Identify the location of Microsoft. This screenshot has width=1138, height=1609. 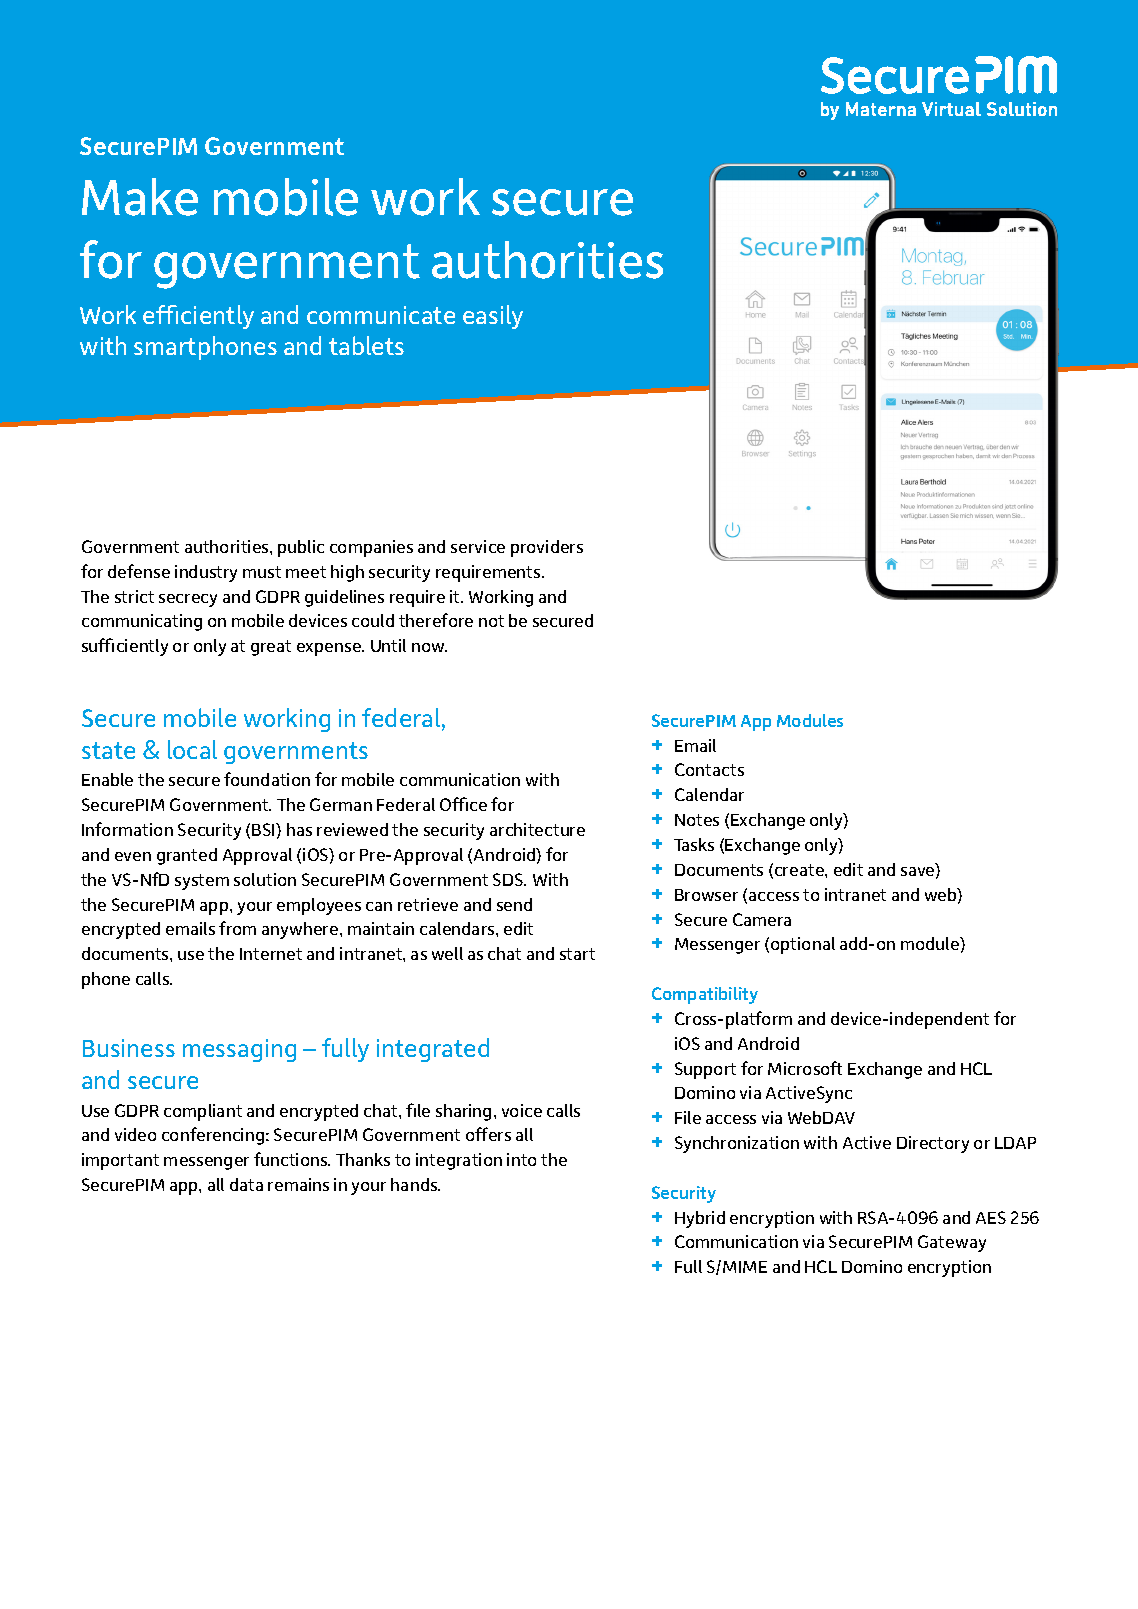
(805, 1068).
